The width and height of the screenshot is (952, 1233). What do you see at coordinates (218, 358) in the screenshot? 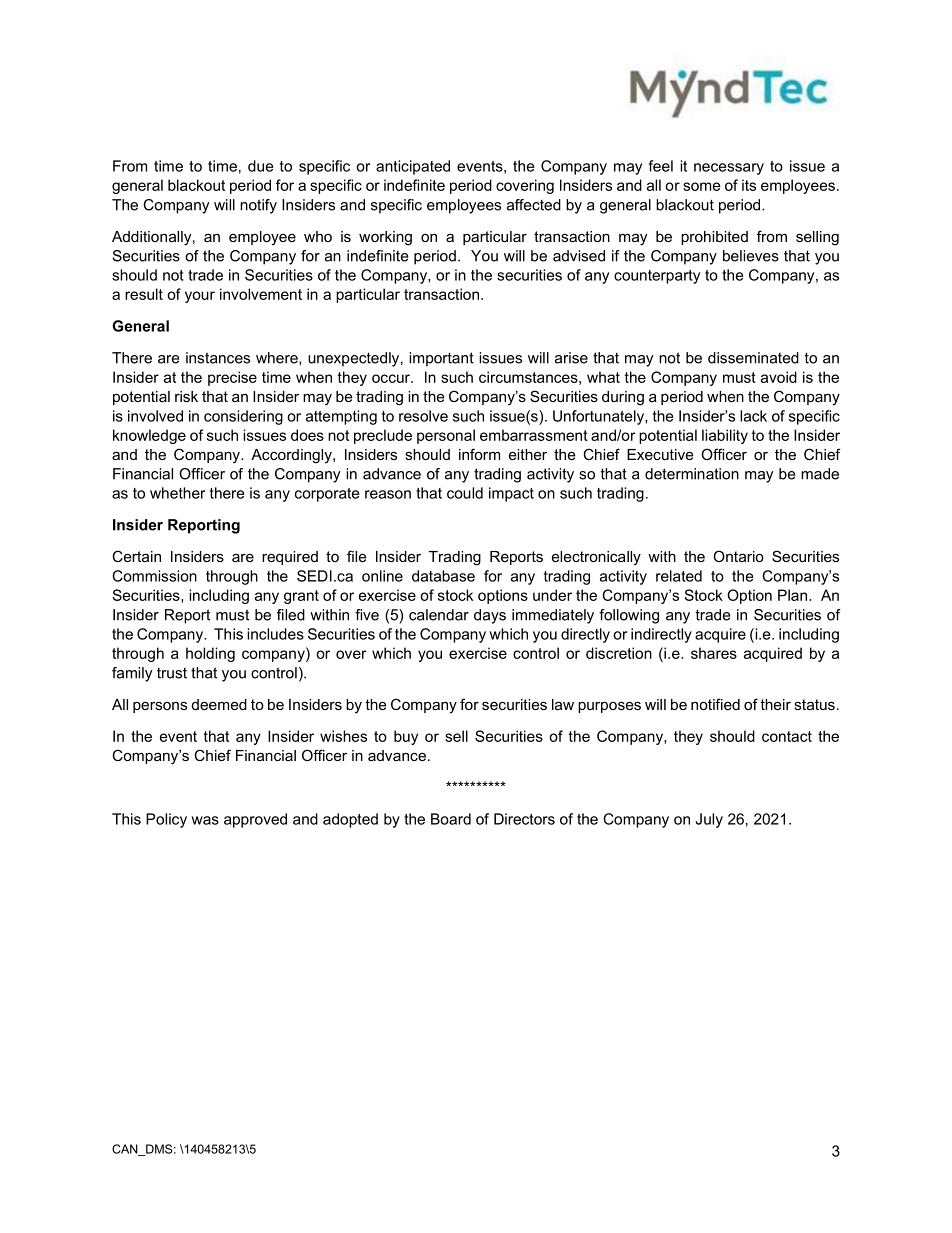
I see `instances` at bounding box center [218, 358].
